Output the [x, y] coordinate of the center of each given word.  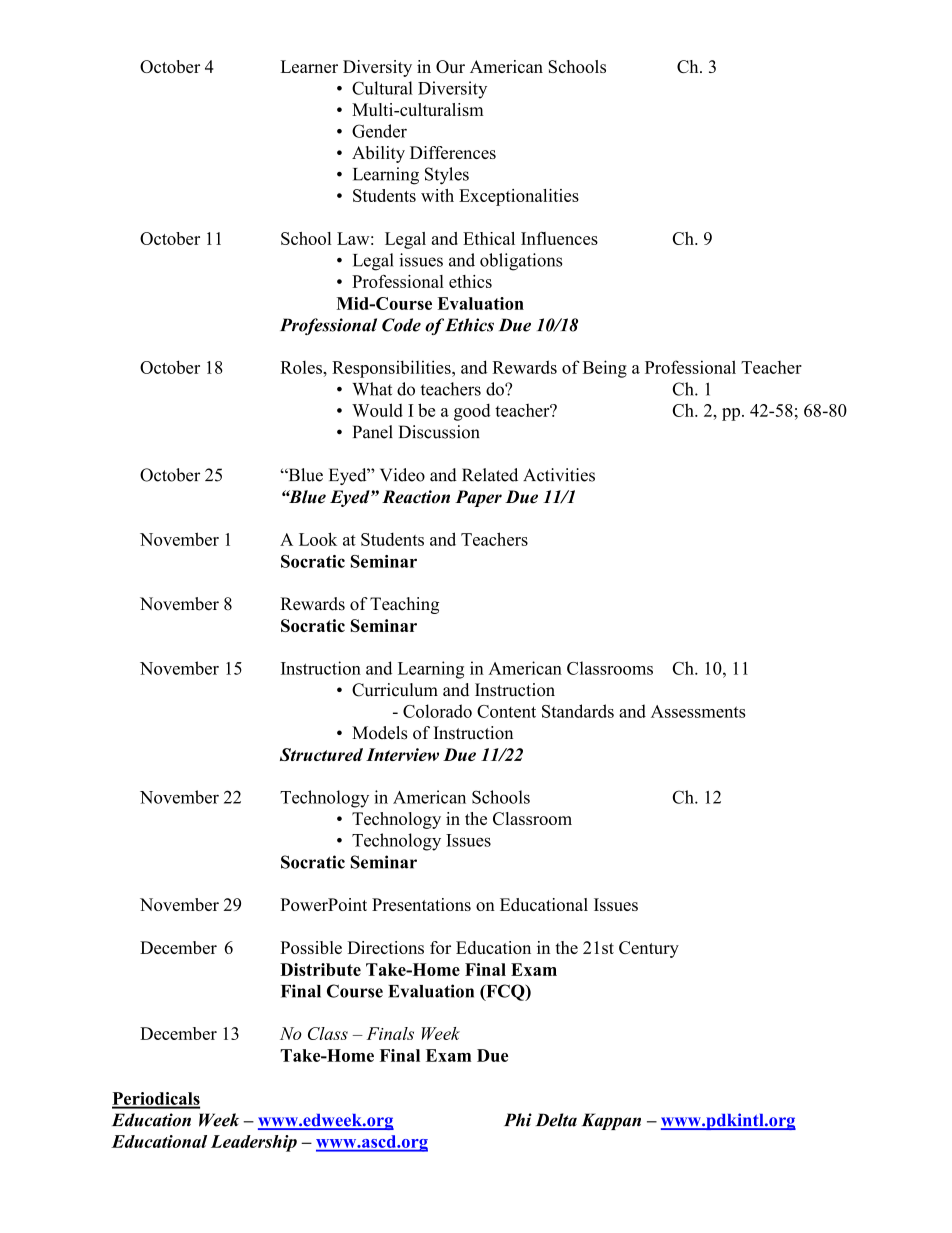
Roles [302, 367]
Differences [453, 152]
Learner [309, 66]
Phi [518, 1120]
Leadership [254, 1143]
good [472, 412]
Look [318, 539]
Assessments [698, 711]
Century [649, 949]
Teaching [404, 605]
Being [605, 369]
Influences [559, 238]
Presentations [421, 904]
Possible [311, 947]
